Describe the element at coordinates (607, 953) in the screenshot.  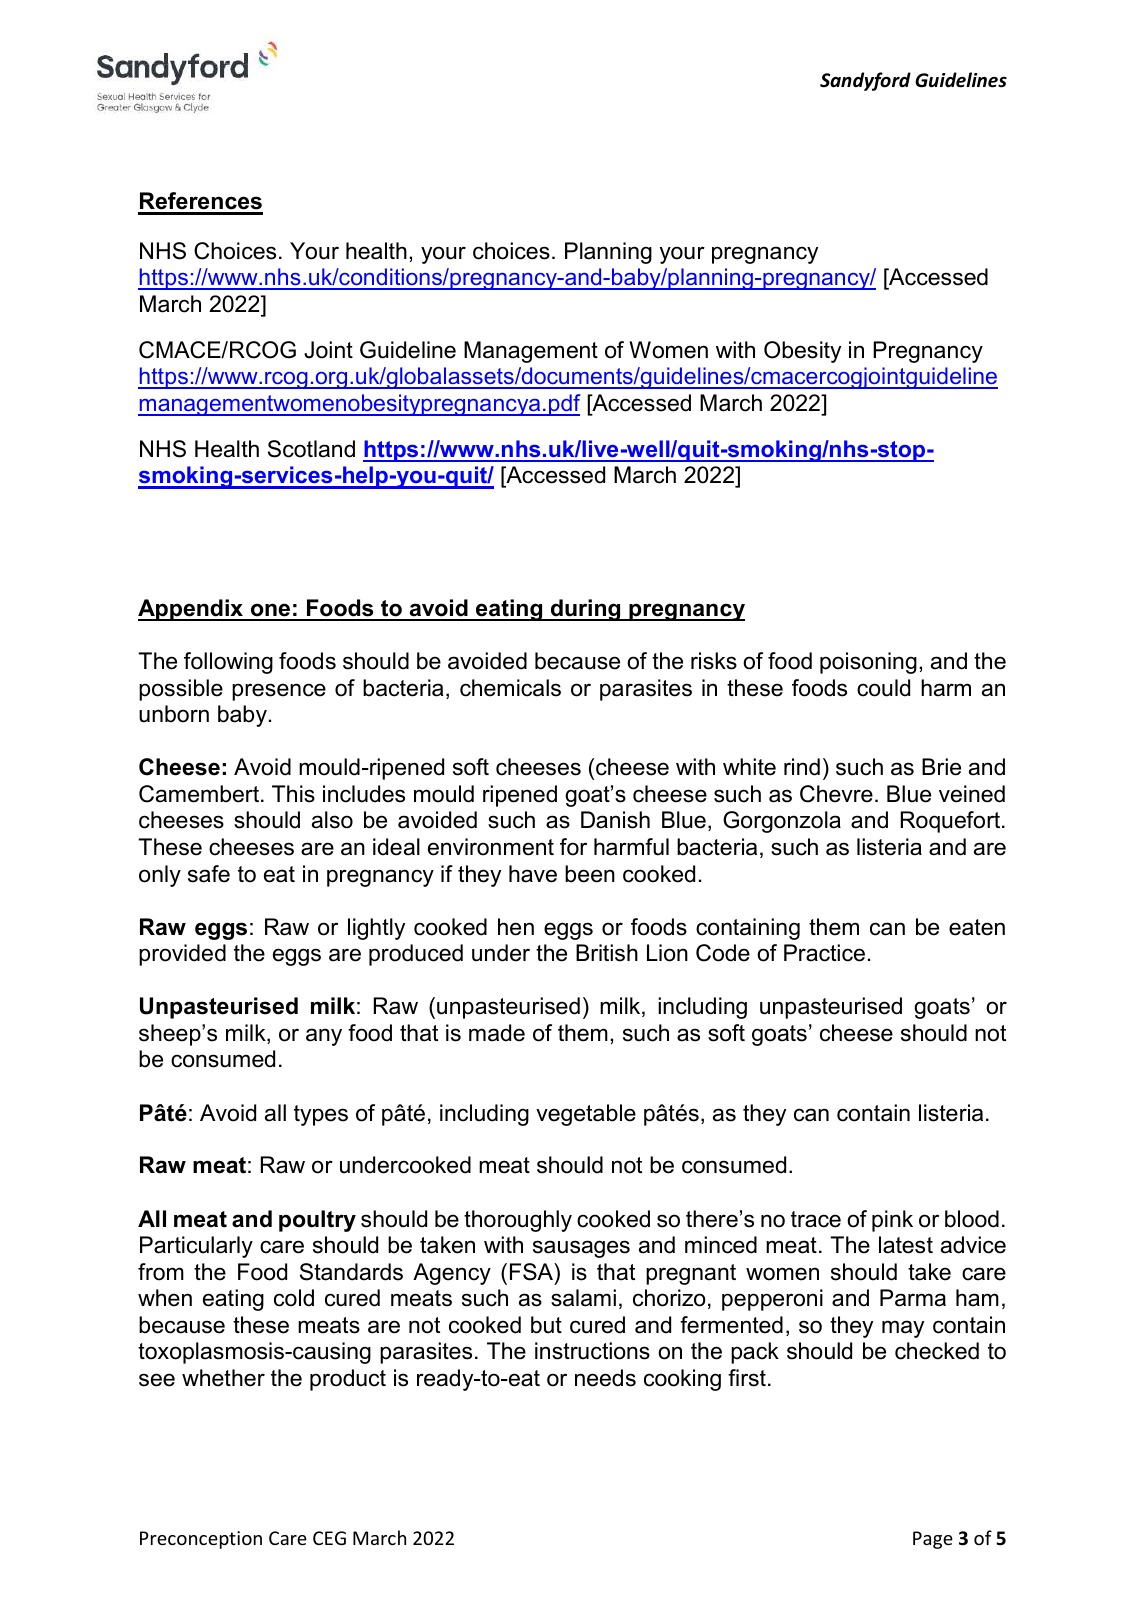
I see `British` at that location.
